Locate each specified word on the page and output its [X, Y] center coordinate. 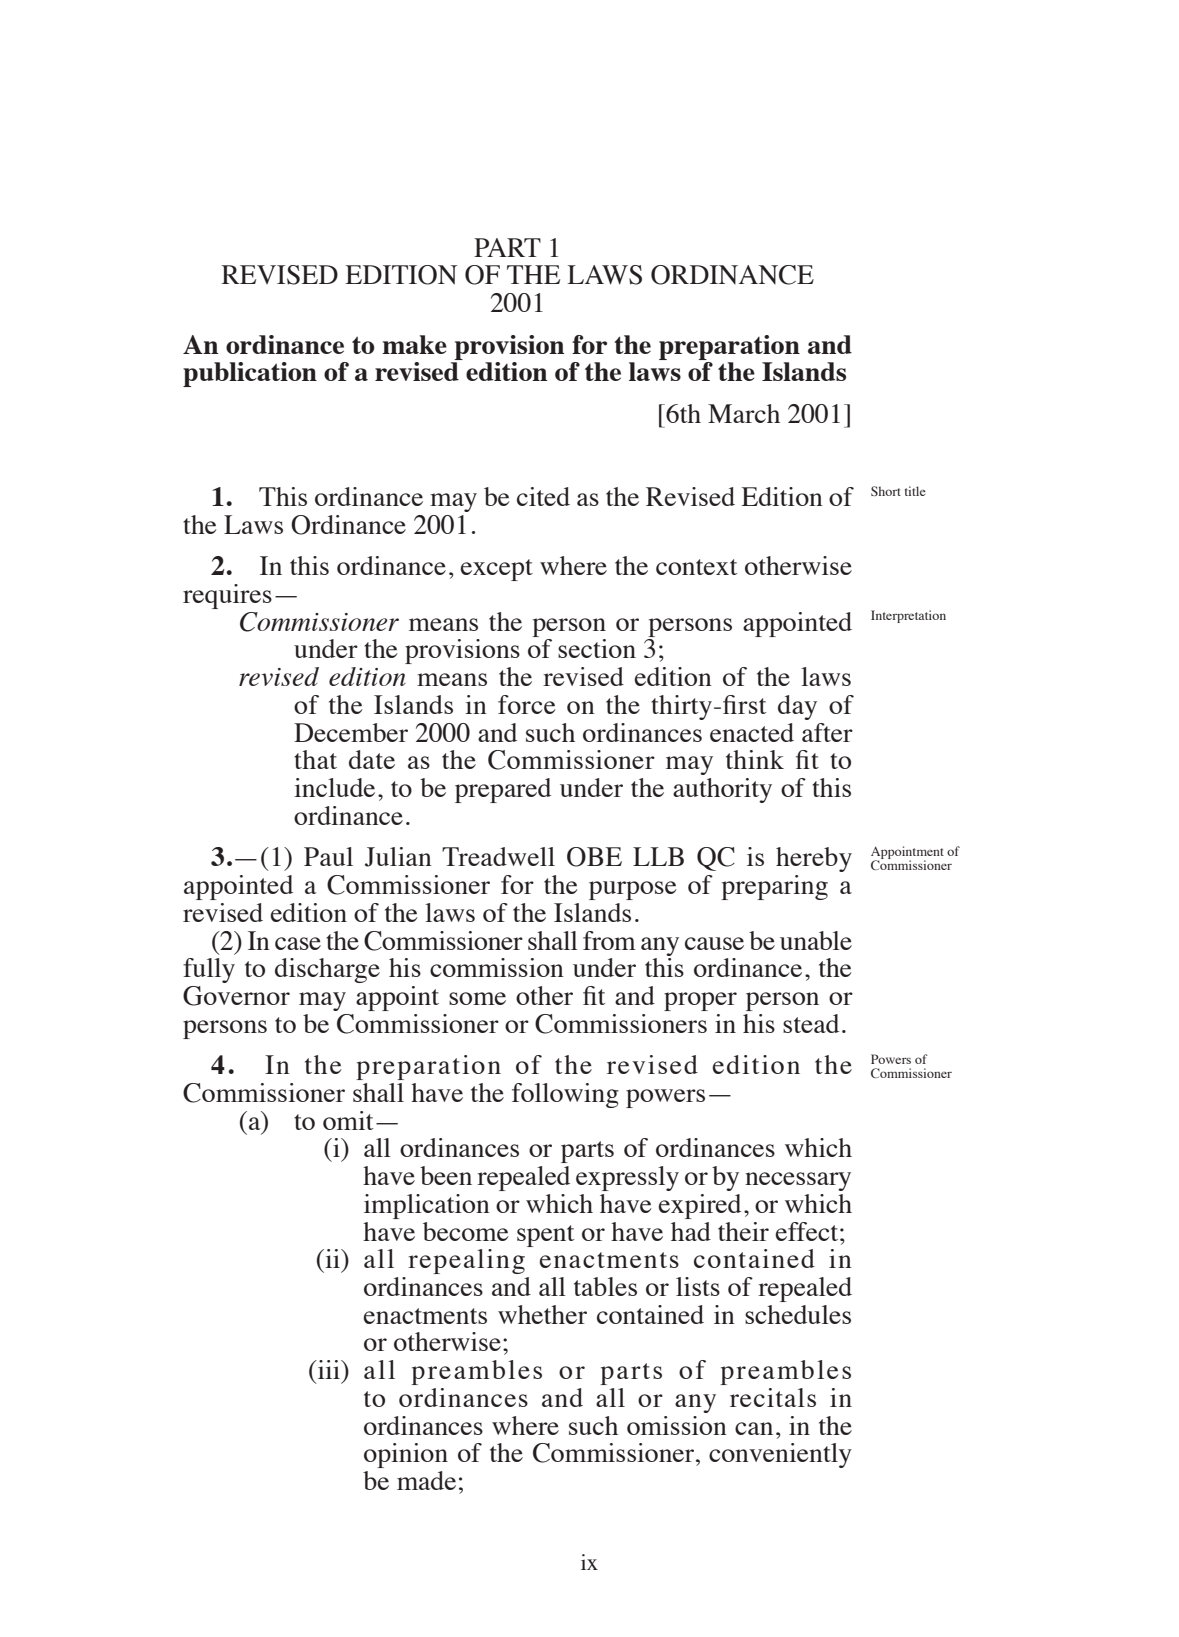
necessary [798, 1181]
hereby [814, 859]
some [477, 998]
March [744, 413]
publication [250, 374]
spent [545, 1236]
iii [328, 1369]
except [496, 570]
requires [227, 596]
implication [427, 1206]
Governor [236, 996]
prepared [503, 790]
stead [811, 1023]
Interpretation [908, 616]
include [334, 787]
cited [543, 496]
